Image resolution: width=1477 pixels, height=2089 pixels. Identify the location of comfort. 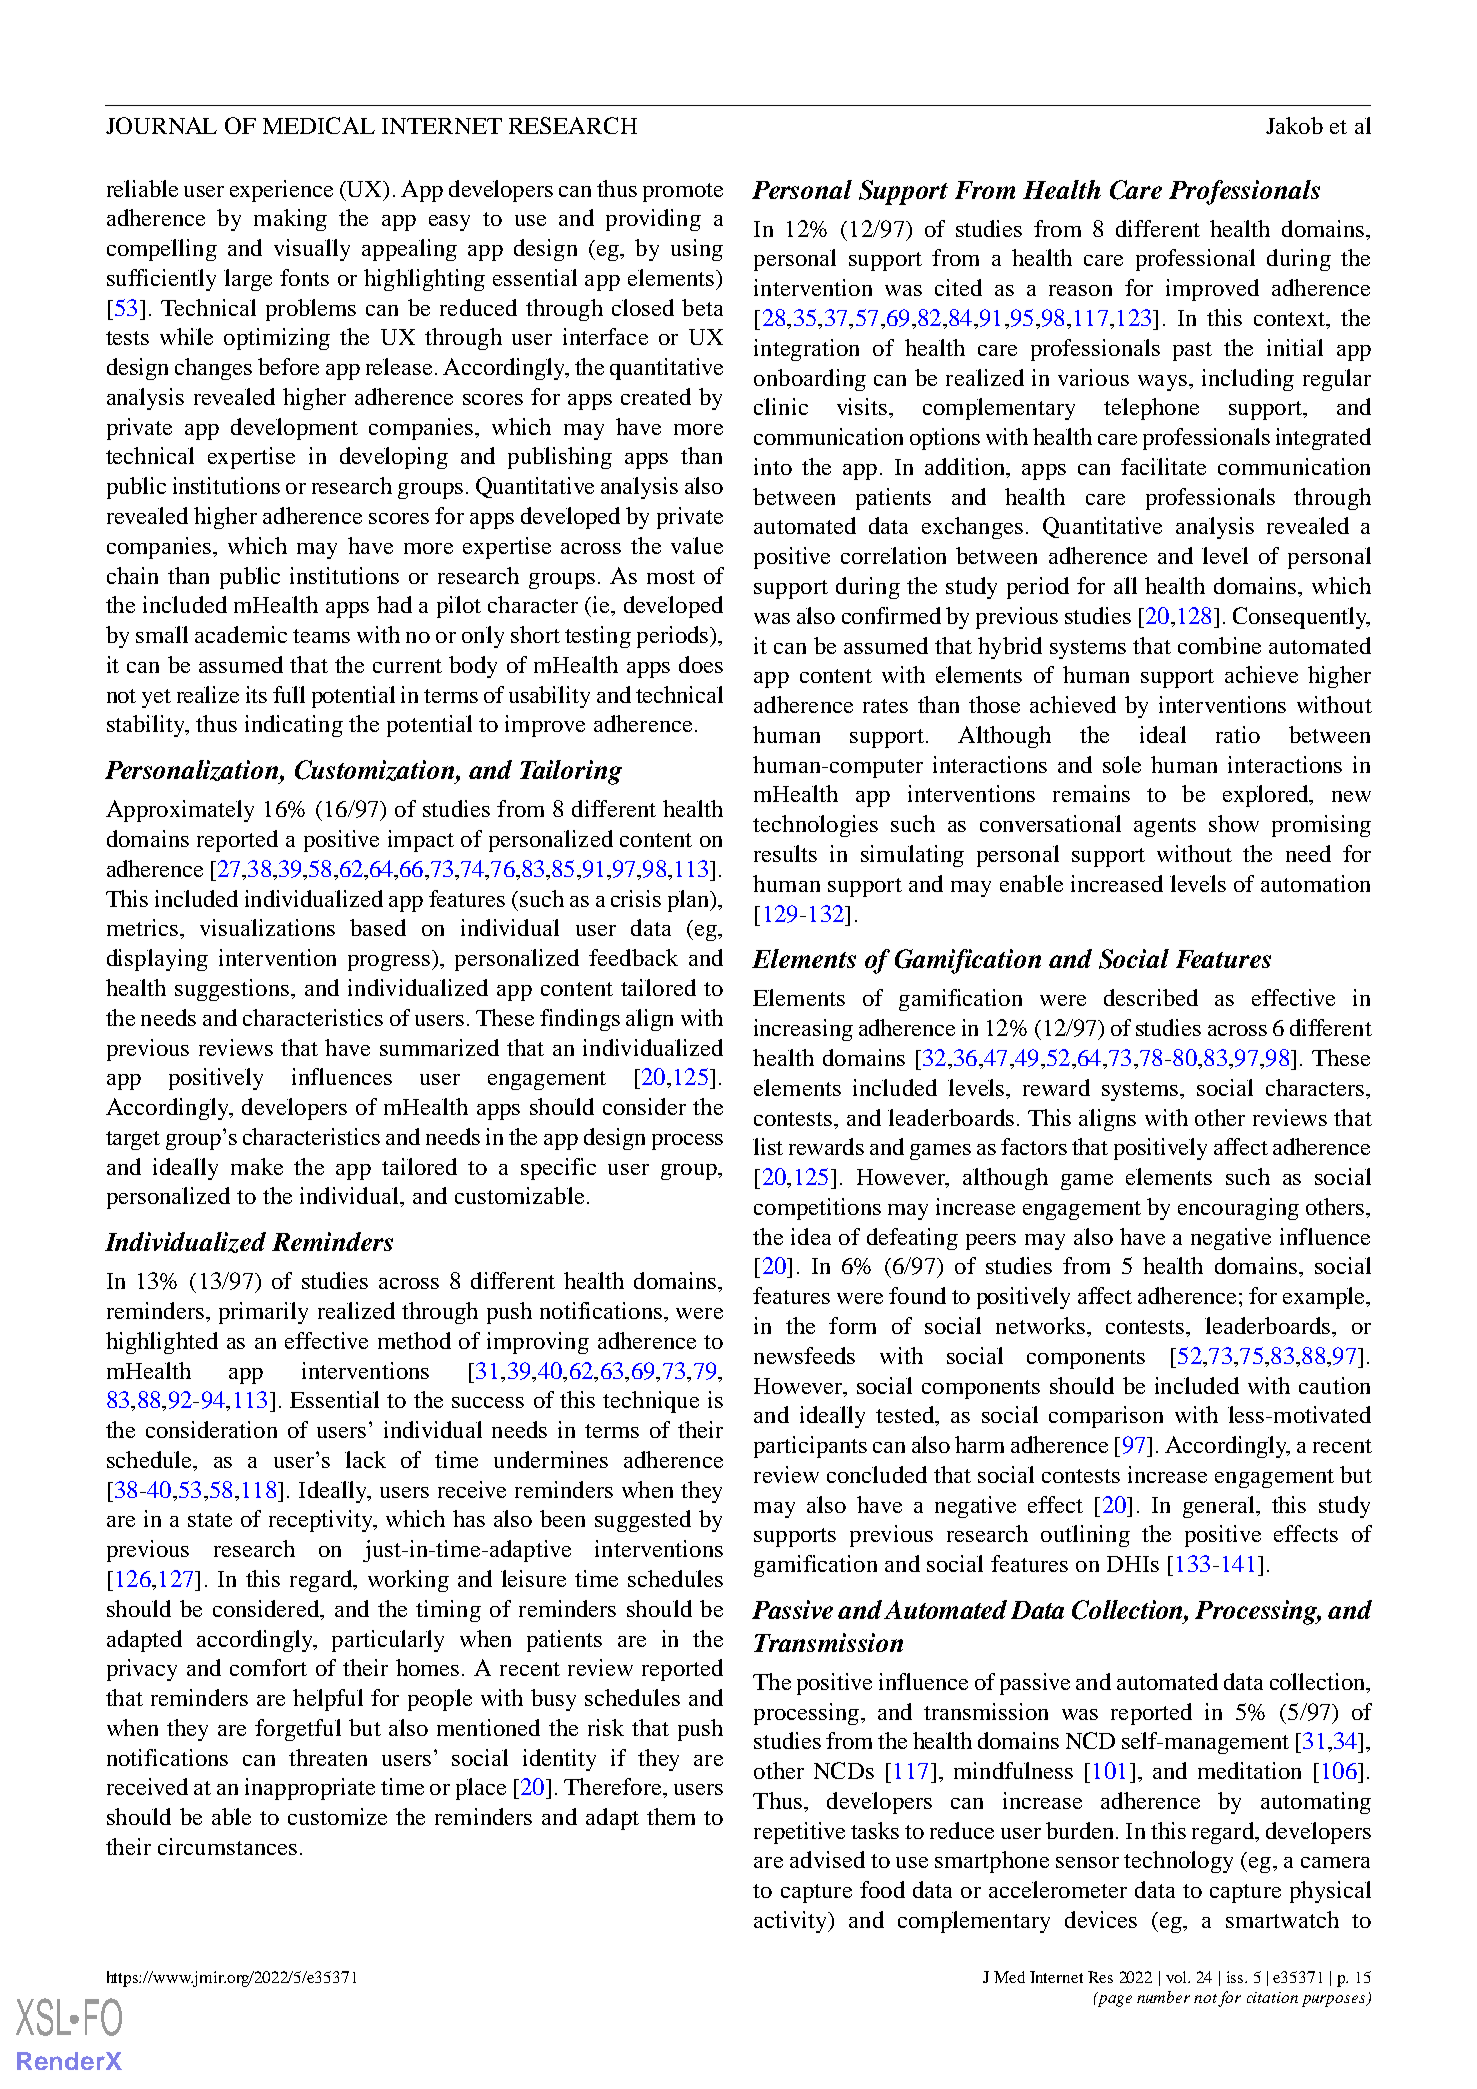
(268, 1667).
